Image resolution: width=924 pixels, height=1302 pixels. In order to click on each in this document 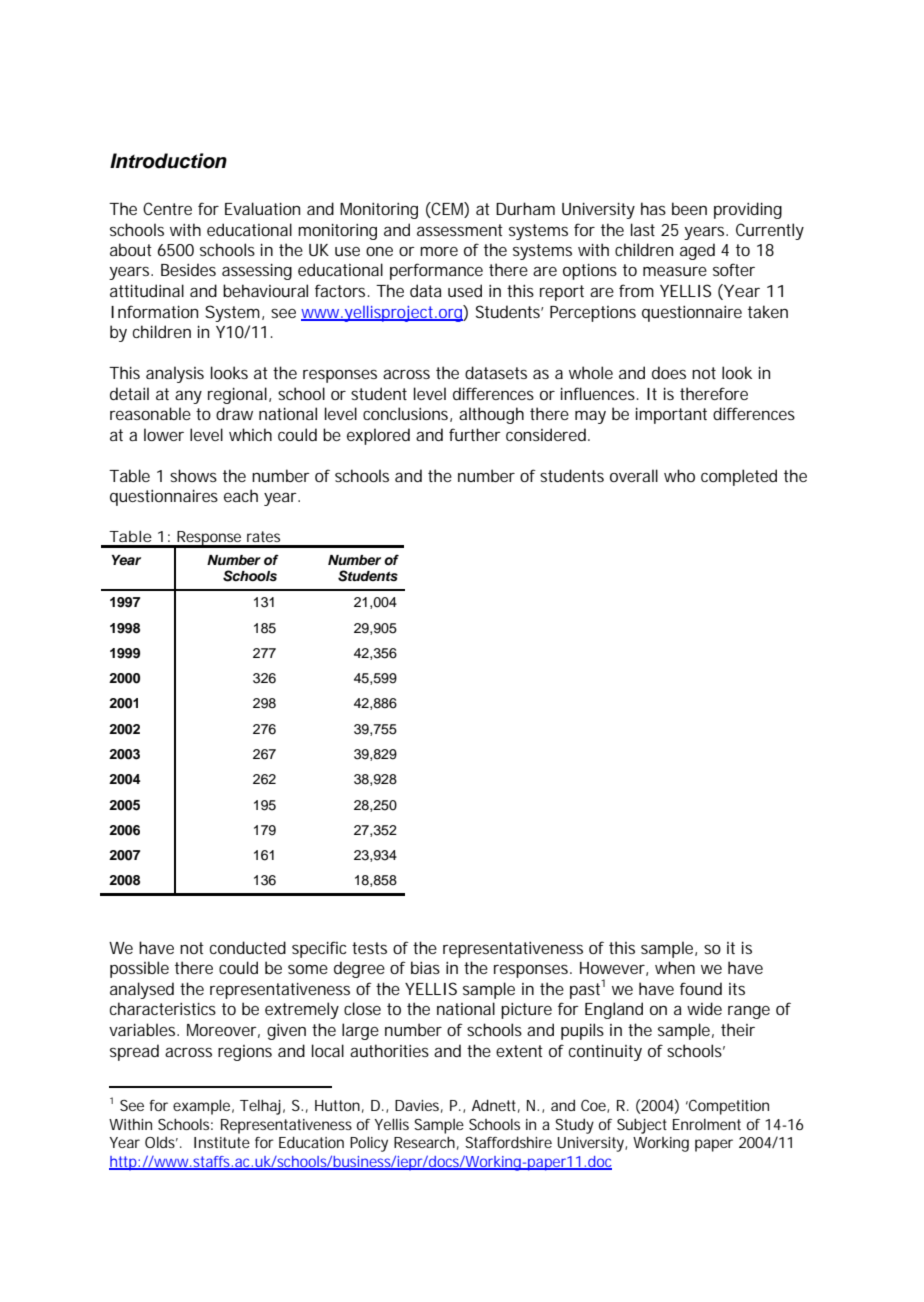, I will do `click(241, 495)`.
